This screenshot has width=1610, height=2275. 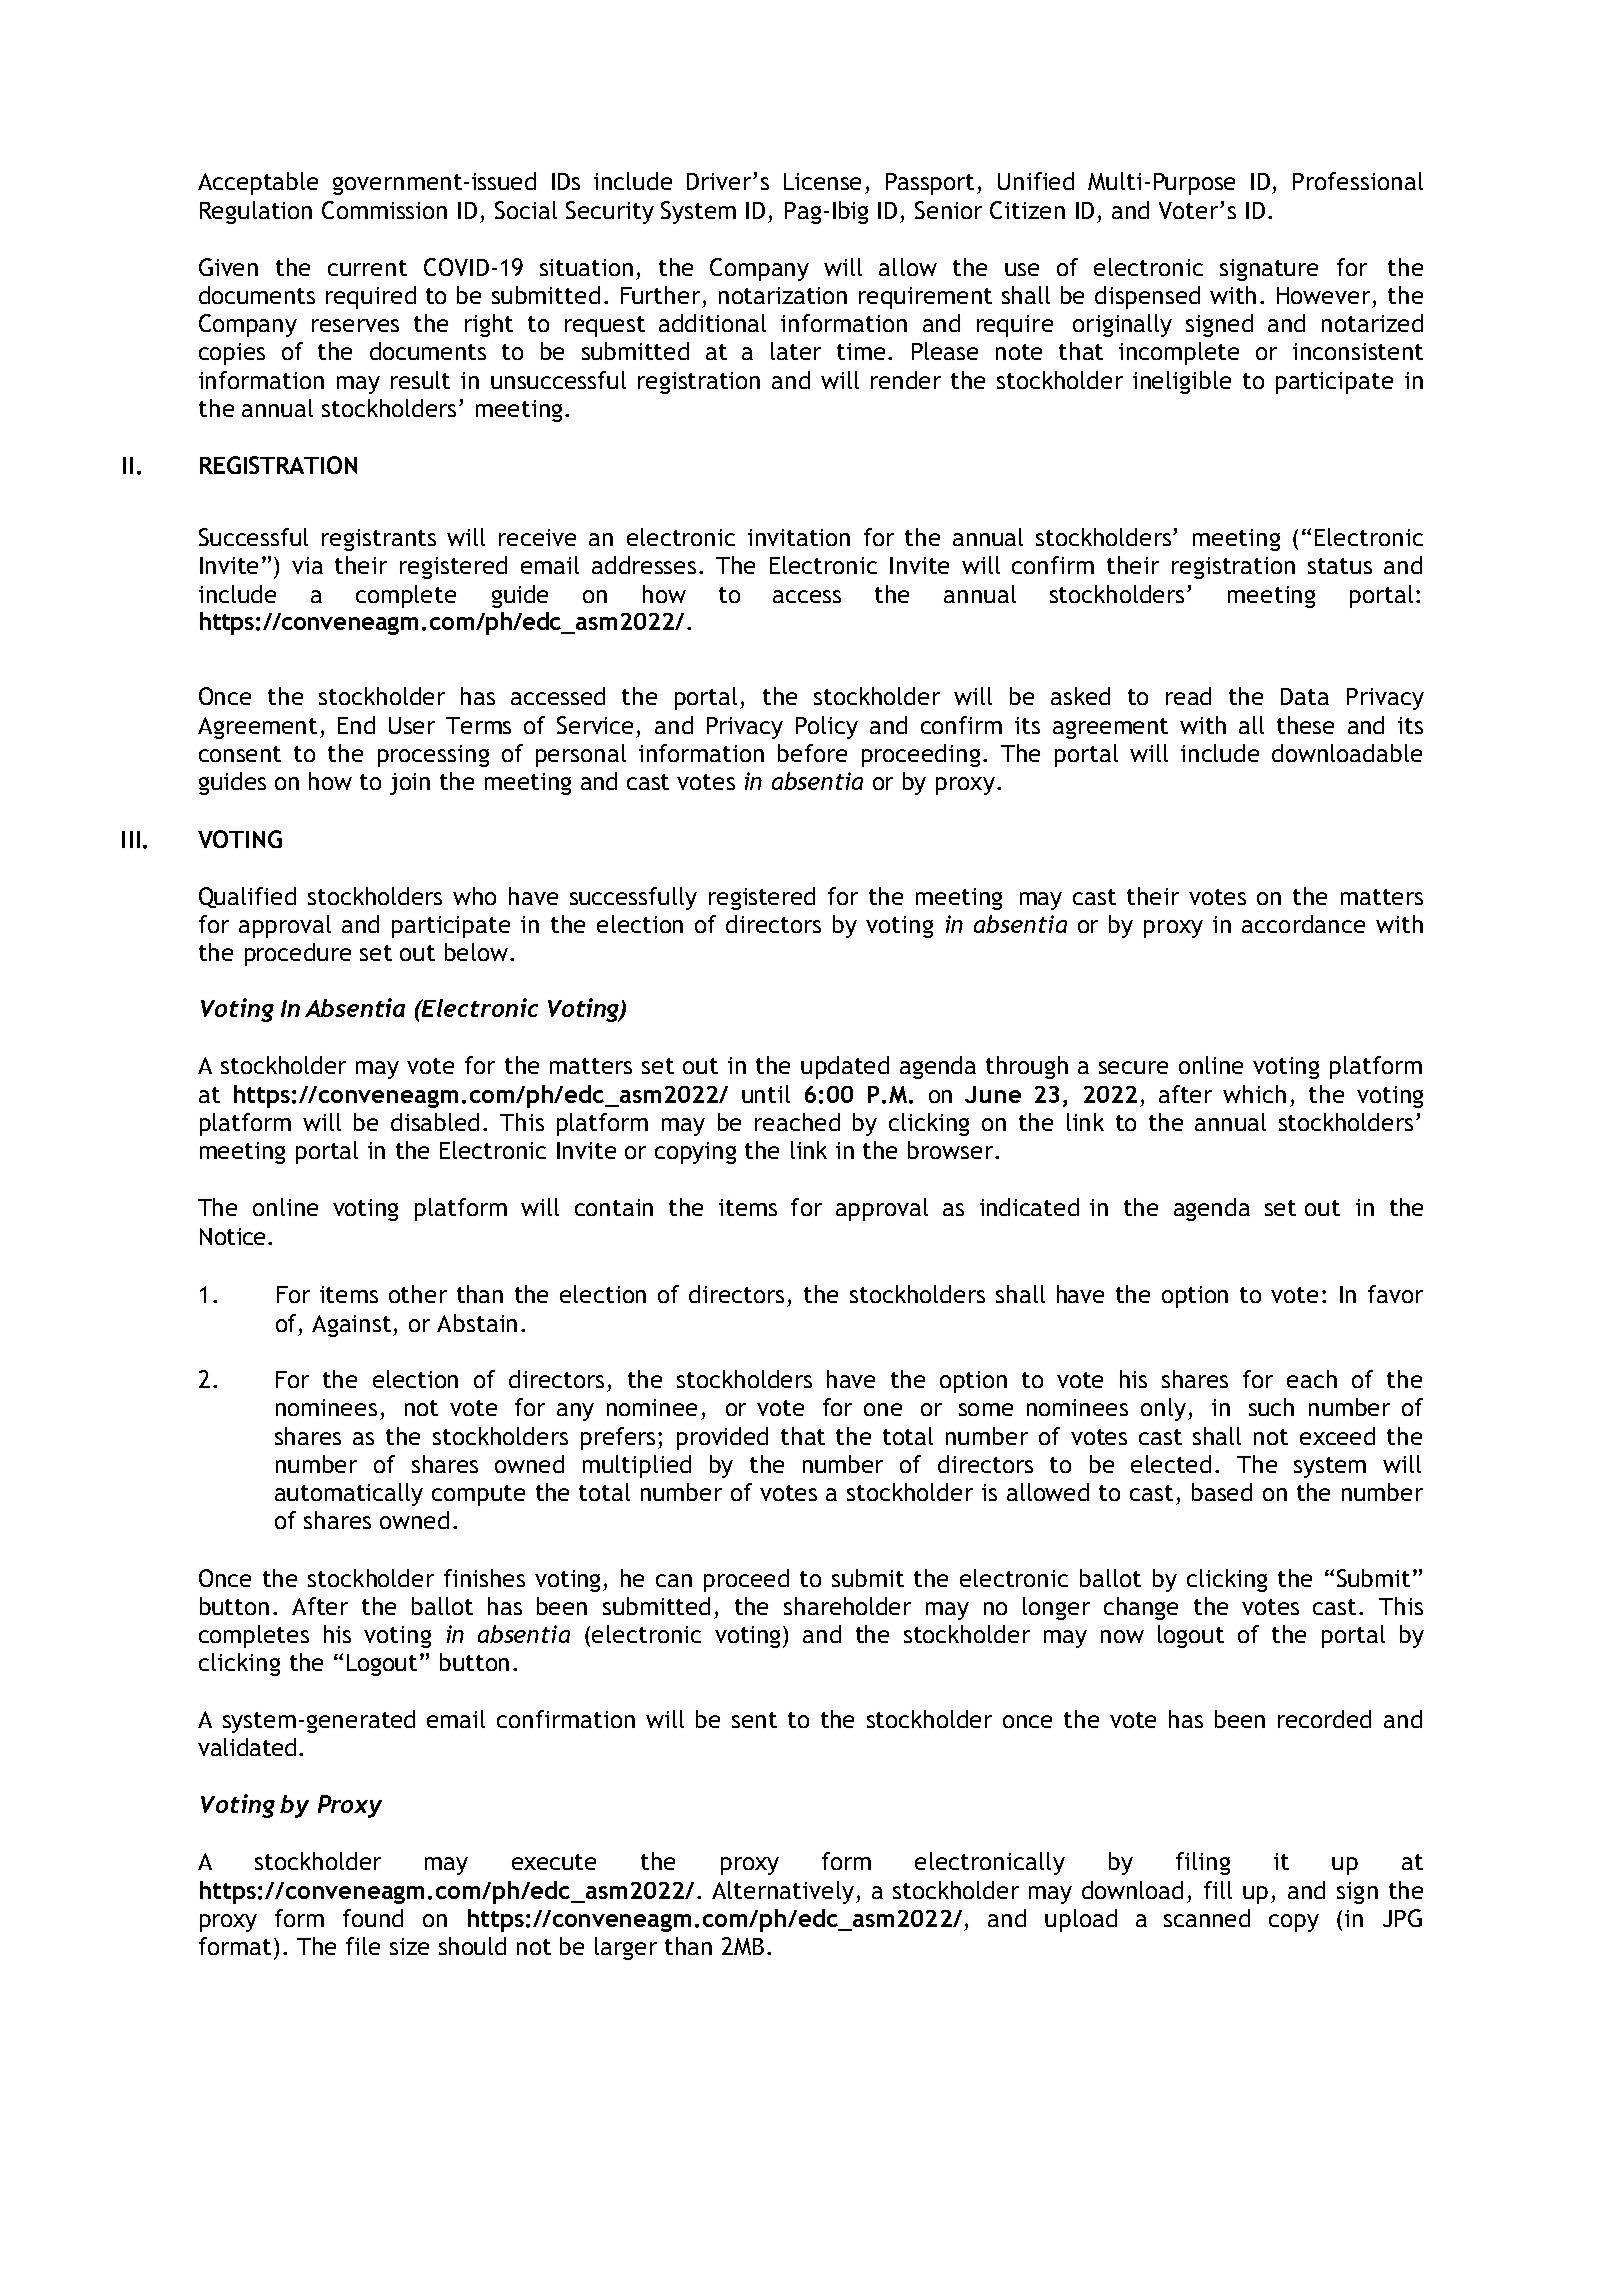 What do you see at coordinates (1218, 1890) in the screenshot?
I see `fill` at bounding box center [1218, 1890].
